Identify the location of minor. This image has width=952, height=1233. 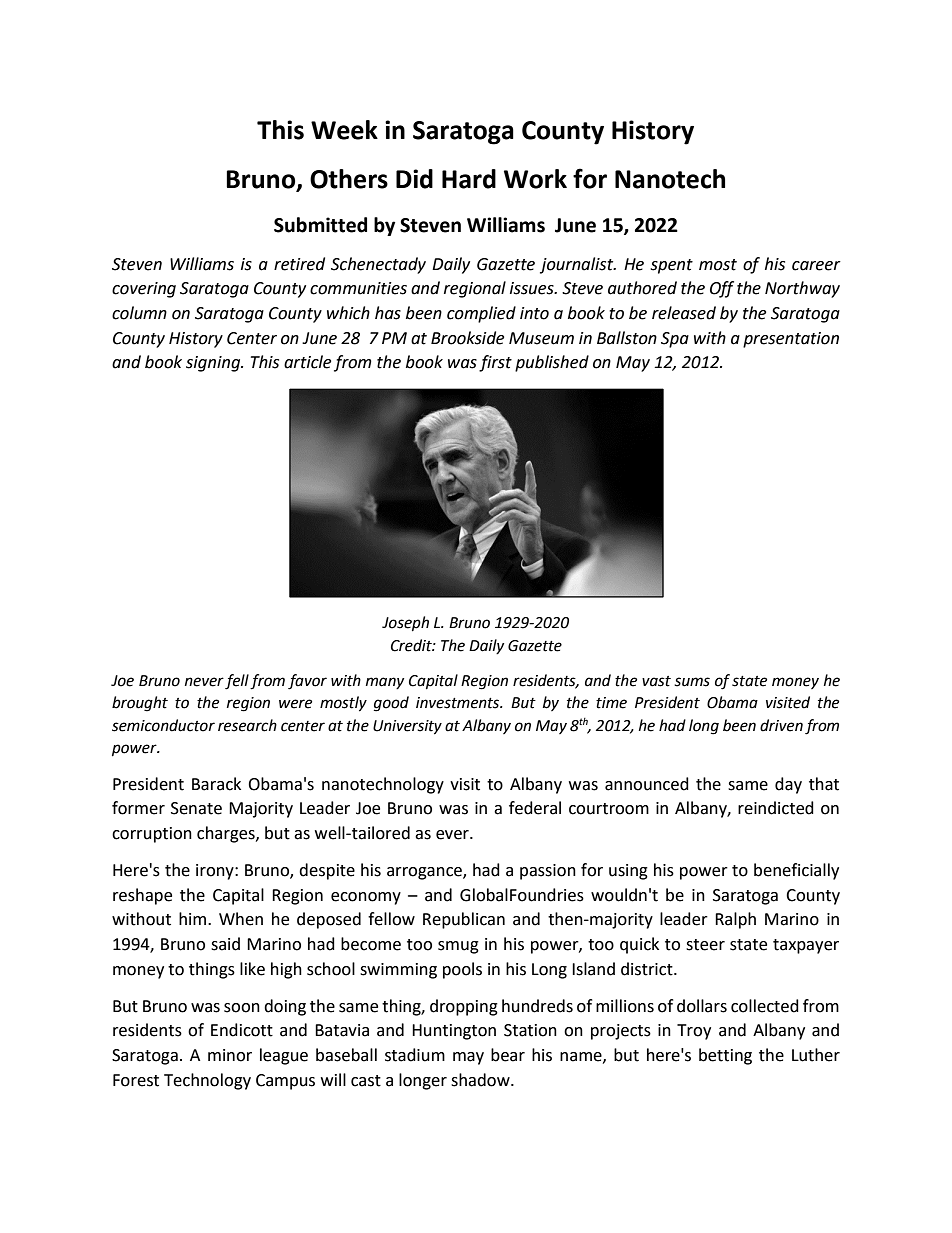
(230, 1055).
